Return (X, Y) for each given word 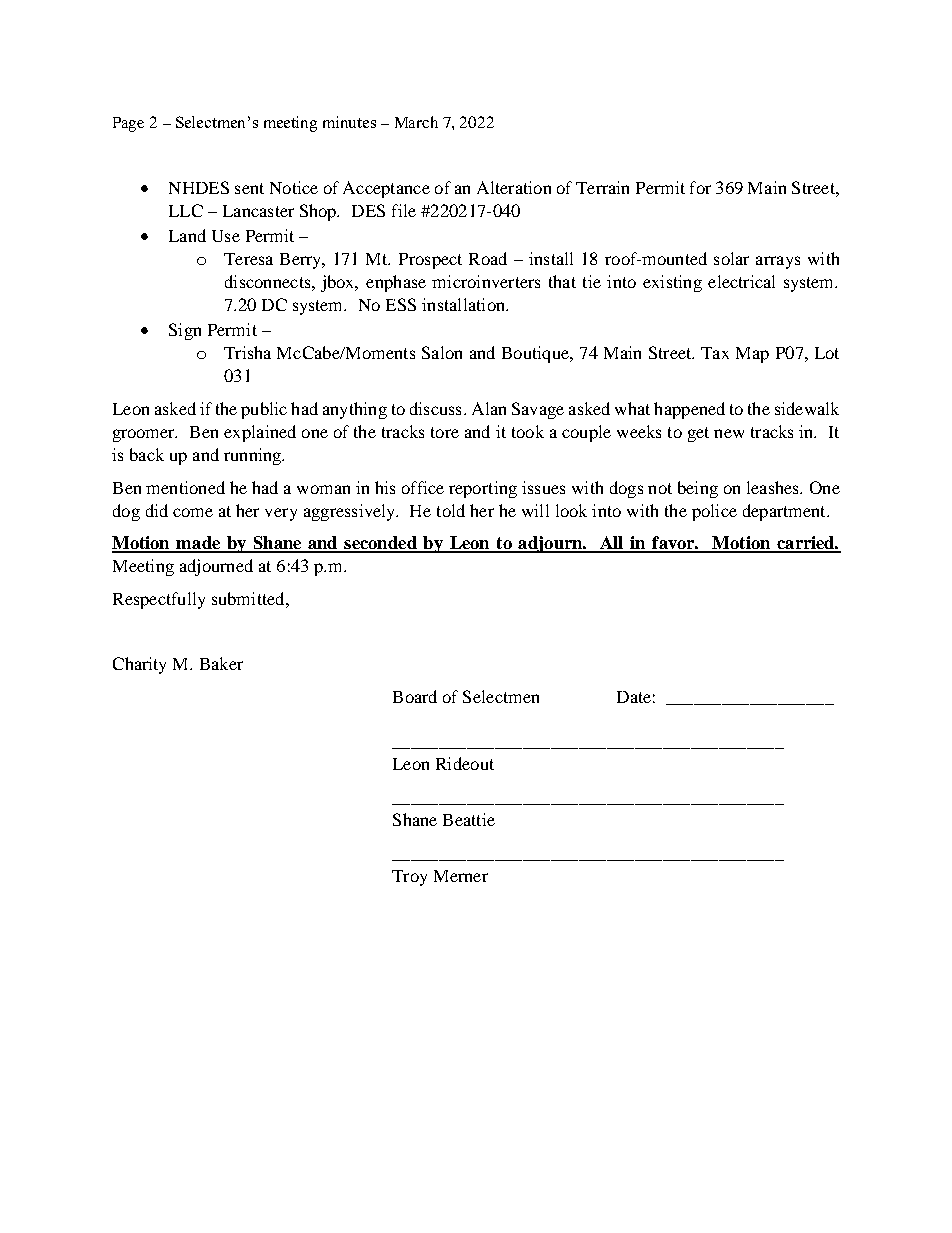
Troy (409, 878)
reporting (483, 489)
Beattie (469, 819)
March (416, 122)
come (193, 512)
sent (249, 188)
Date (634, 697)
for (700, 187)
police (714, 512)
